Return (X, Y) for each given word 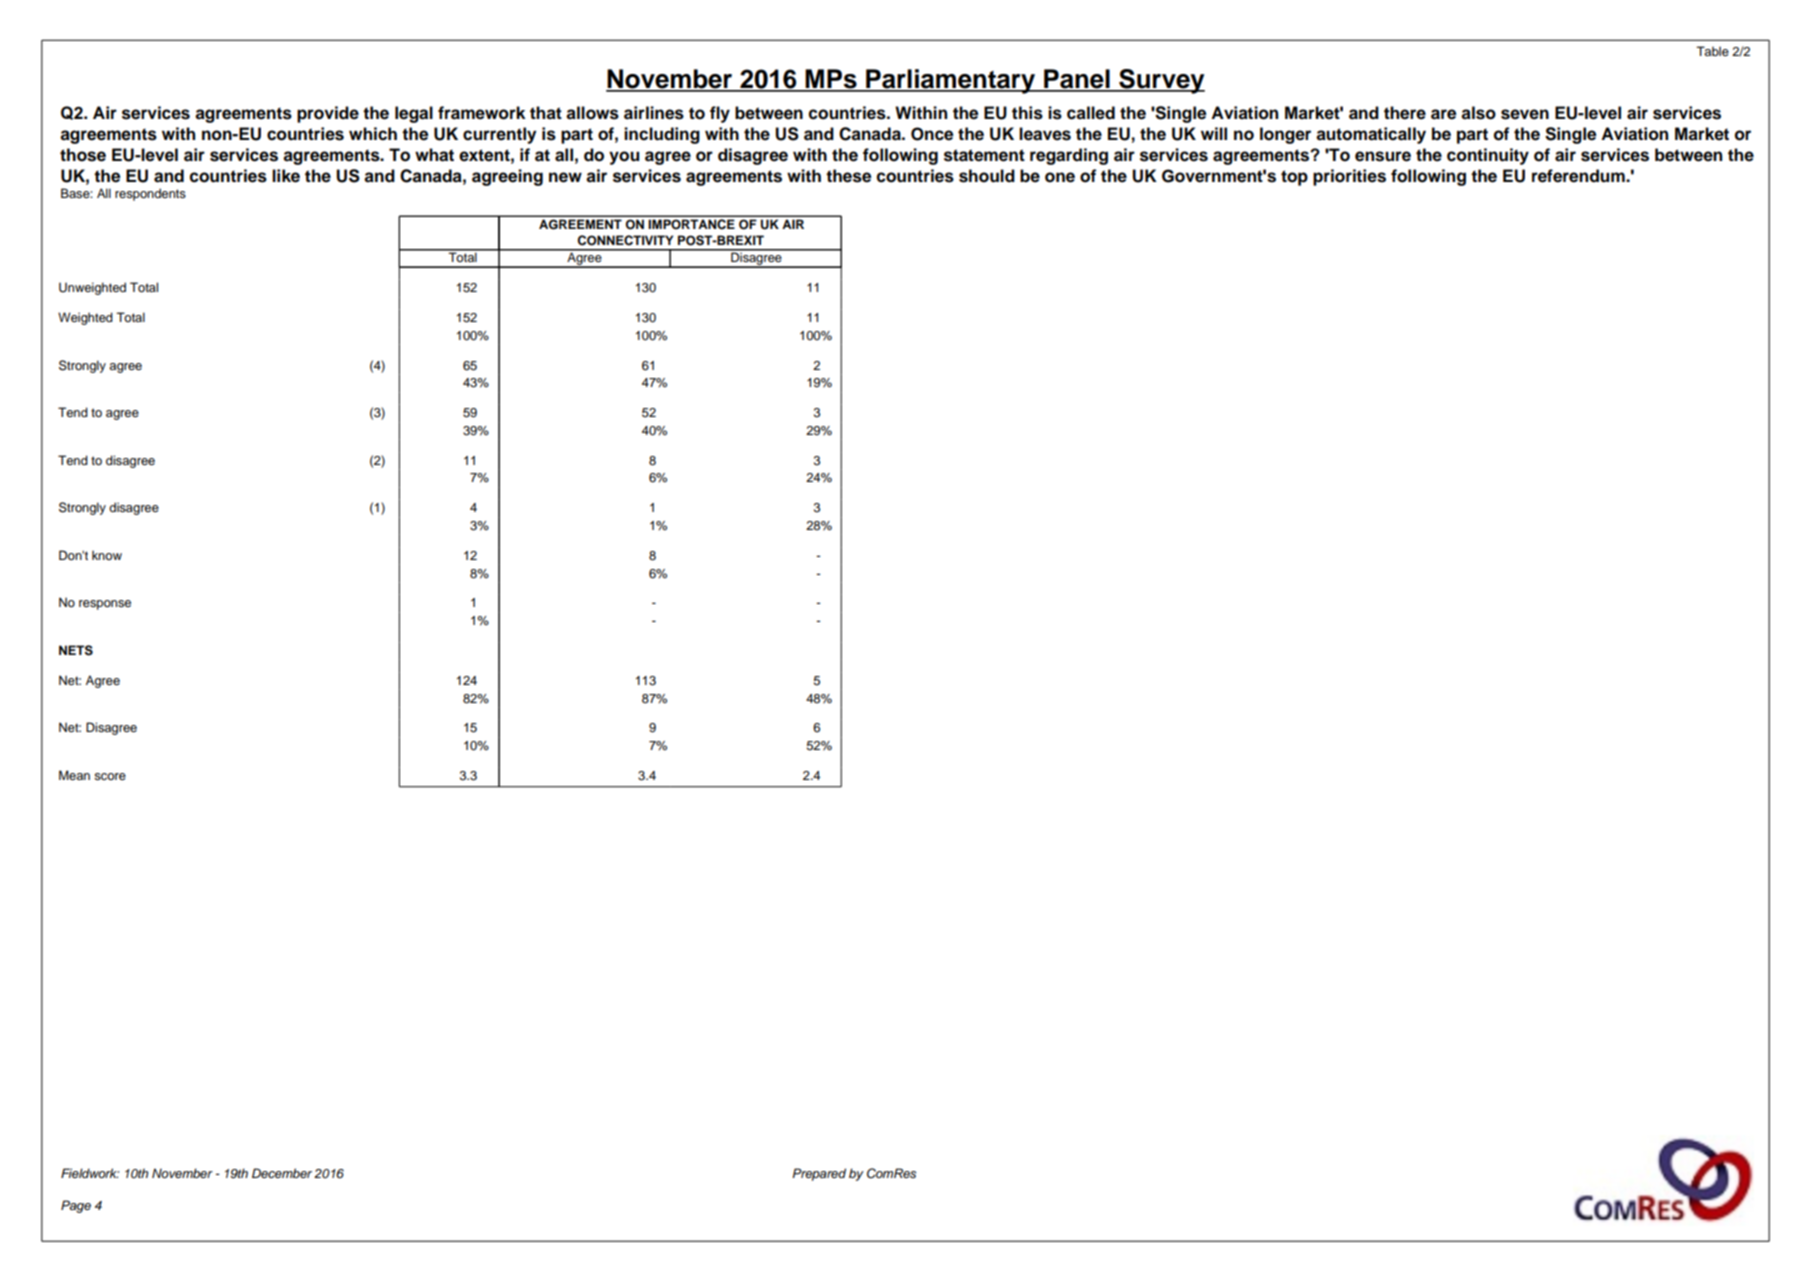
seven (1525, 114)
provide (328, 114)
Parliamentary (950, 81)
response (105, 605)
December (282, 1173)
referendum (1579, 176)
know (107, 555)
